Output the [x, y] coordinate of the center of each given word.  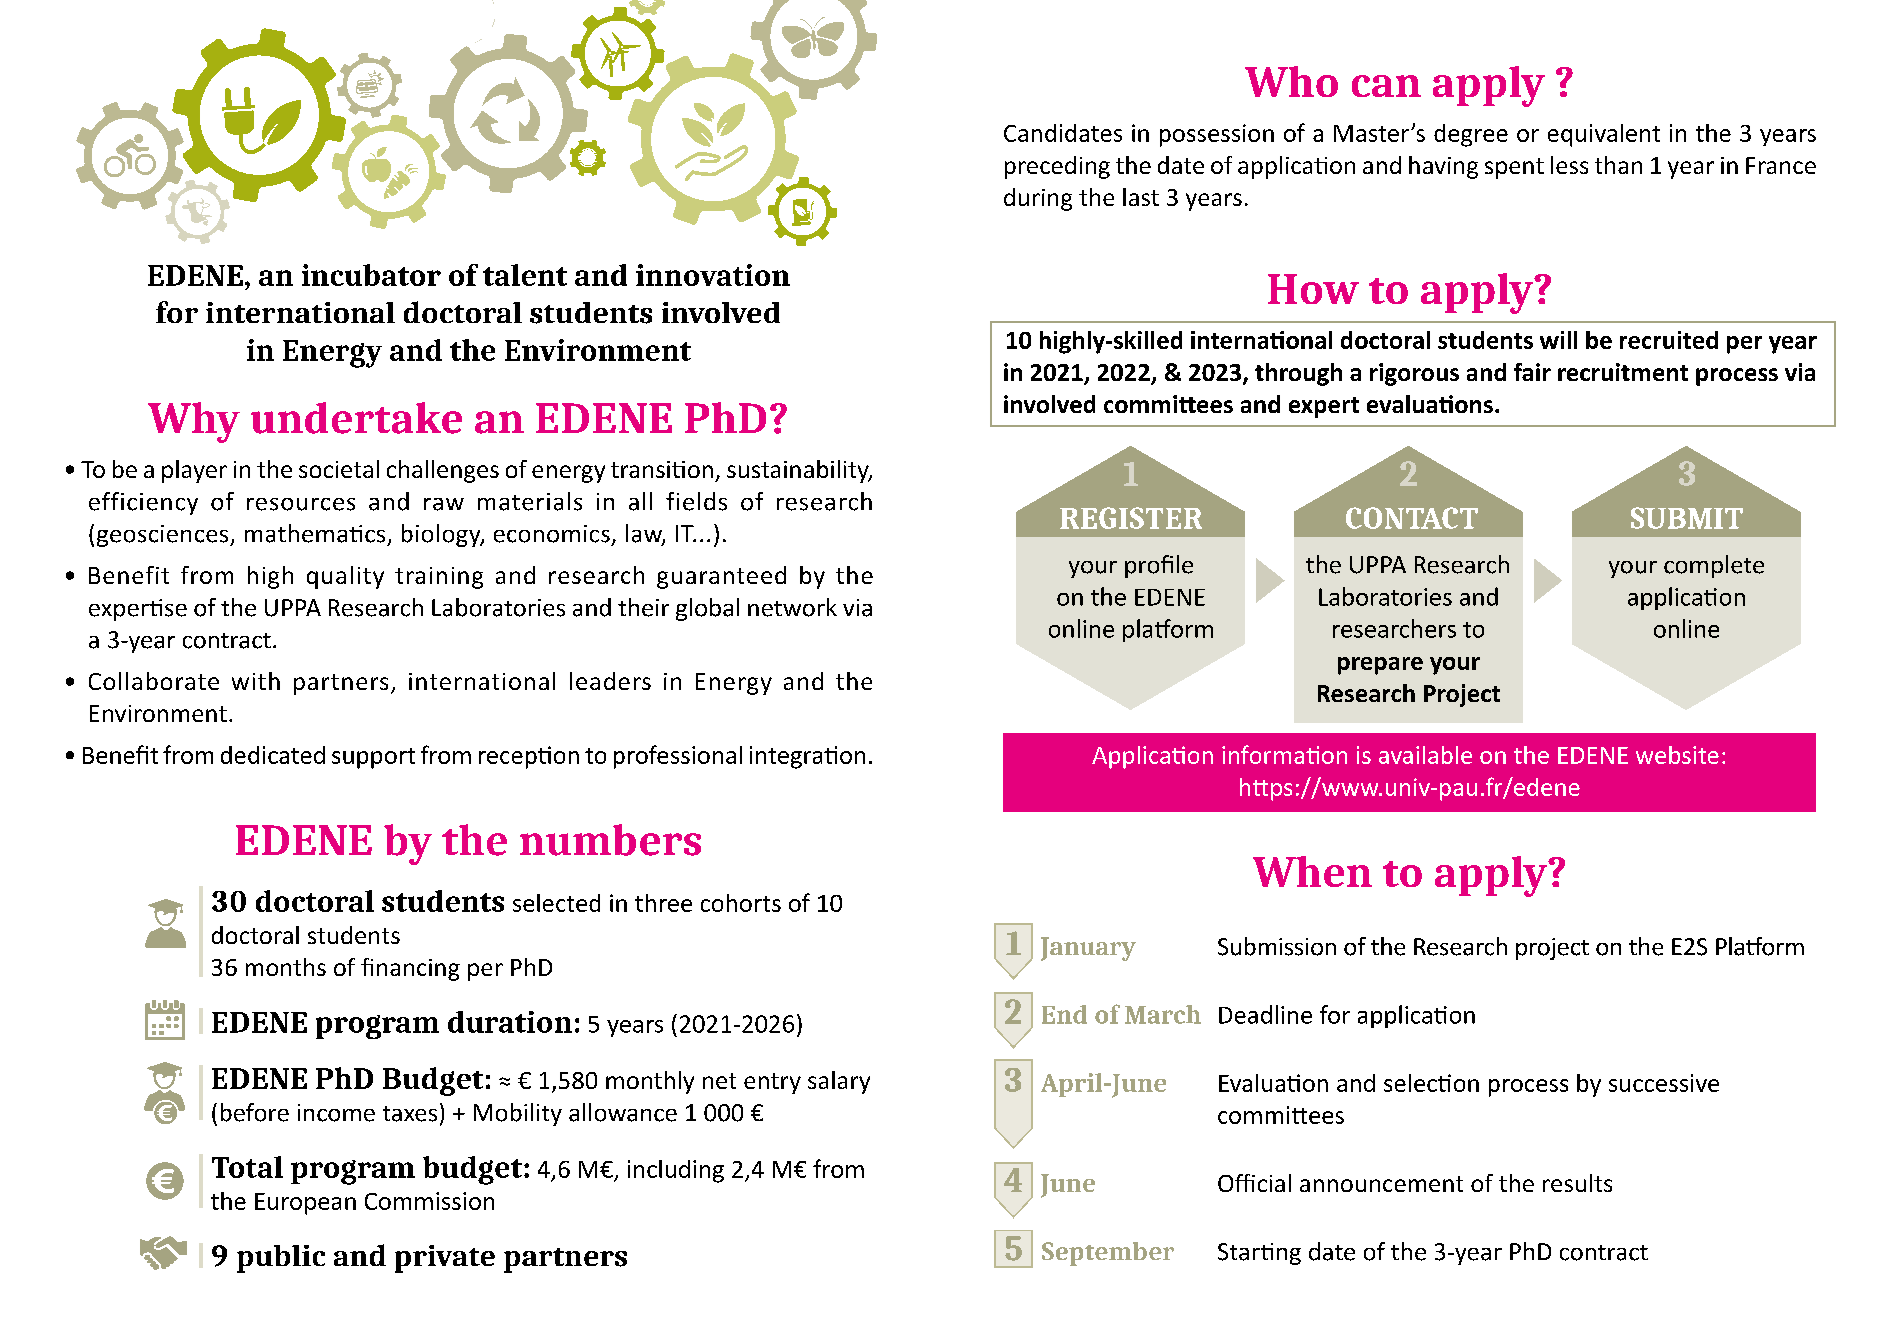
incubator [371, 275]
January [1088, 949]
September [1108, 1254]
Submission [1277, 946]
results [1577, 1183]
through [1298, 374]
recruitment [1623, 372]
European [305, 1204]
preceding [1057, 167]
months [286, 967]
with [256, 681]
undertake [356, 418]
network [792, 607]
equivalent [1604, 135]
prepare [1380, 666]
